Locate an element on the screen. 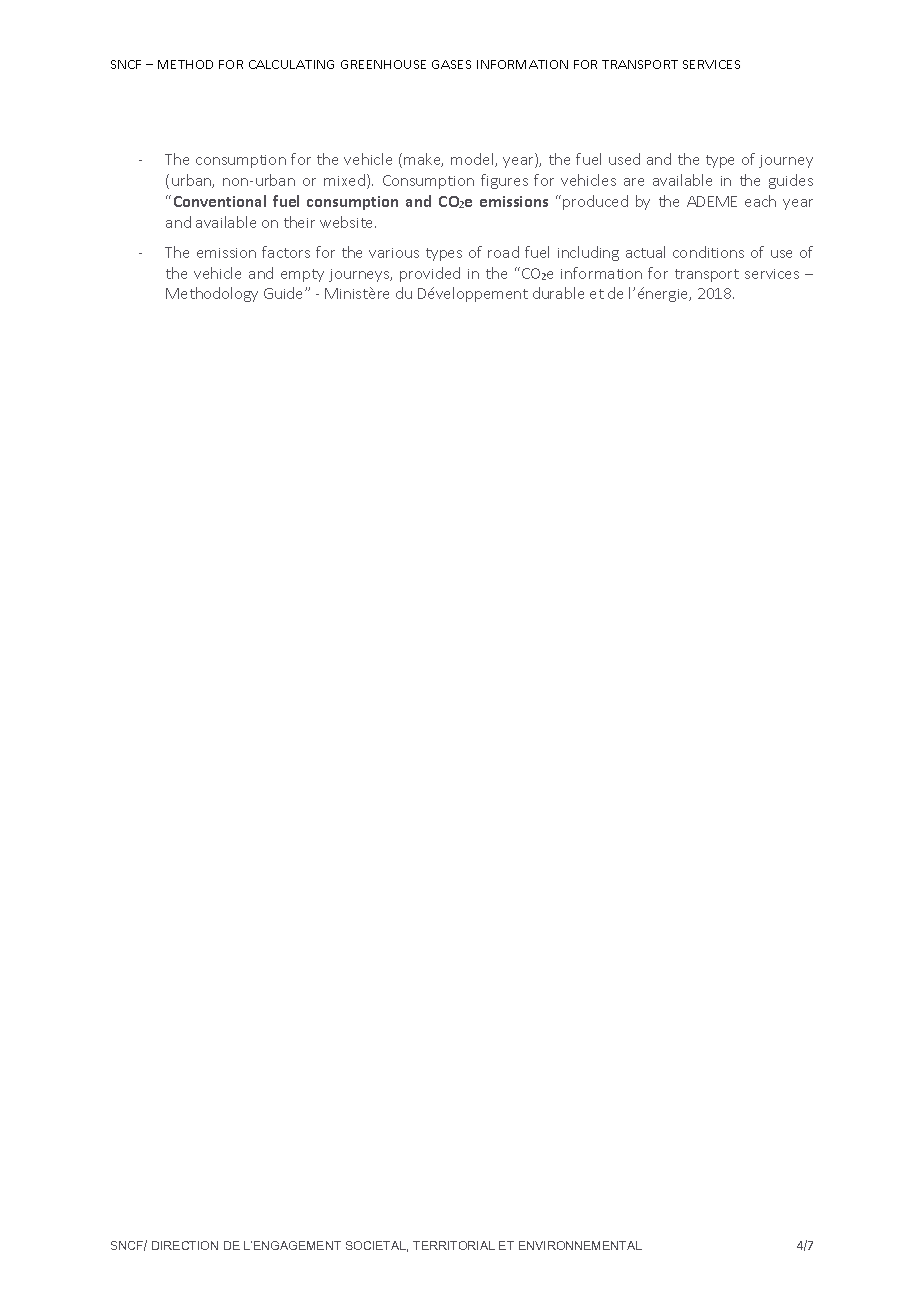  road is located at coordinates (503, 252).
